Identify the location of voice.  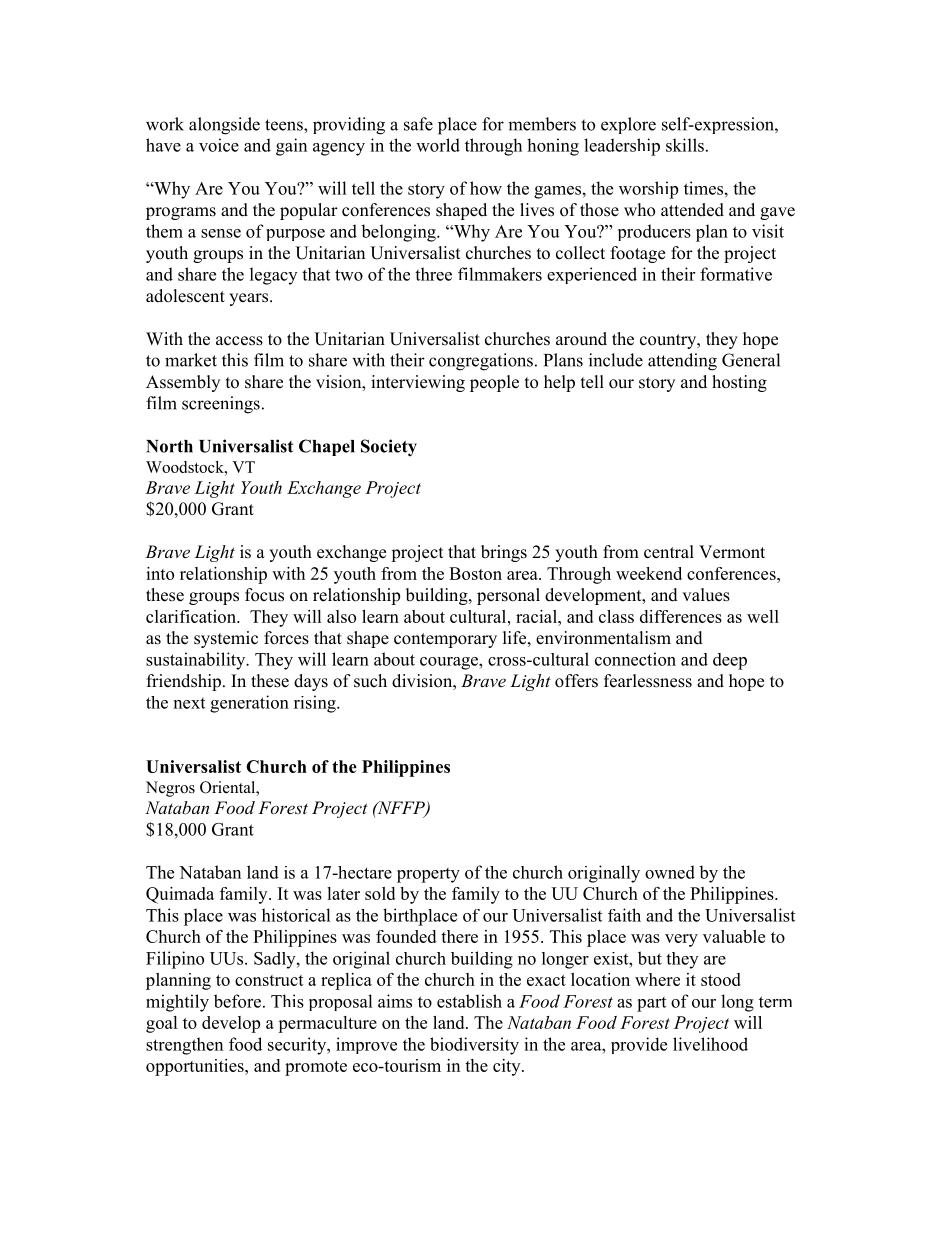
(219, 145).
